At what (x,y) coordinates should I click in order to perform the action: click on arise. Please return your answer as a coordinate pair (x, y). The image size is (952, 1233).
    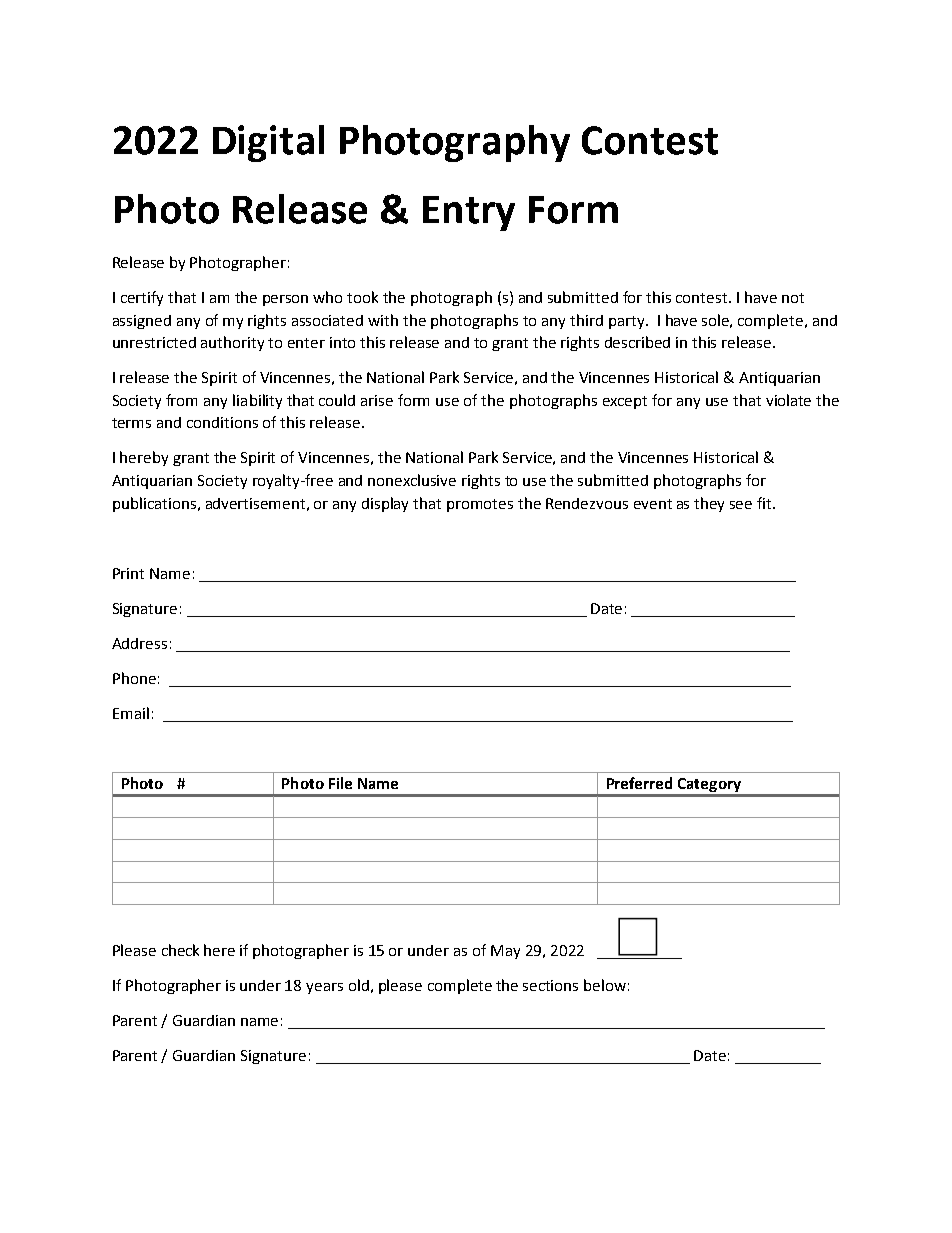
    Looking at the image, I should click on (377, 400).
